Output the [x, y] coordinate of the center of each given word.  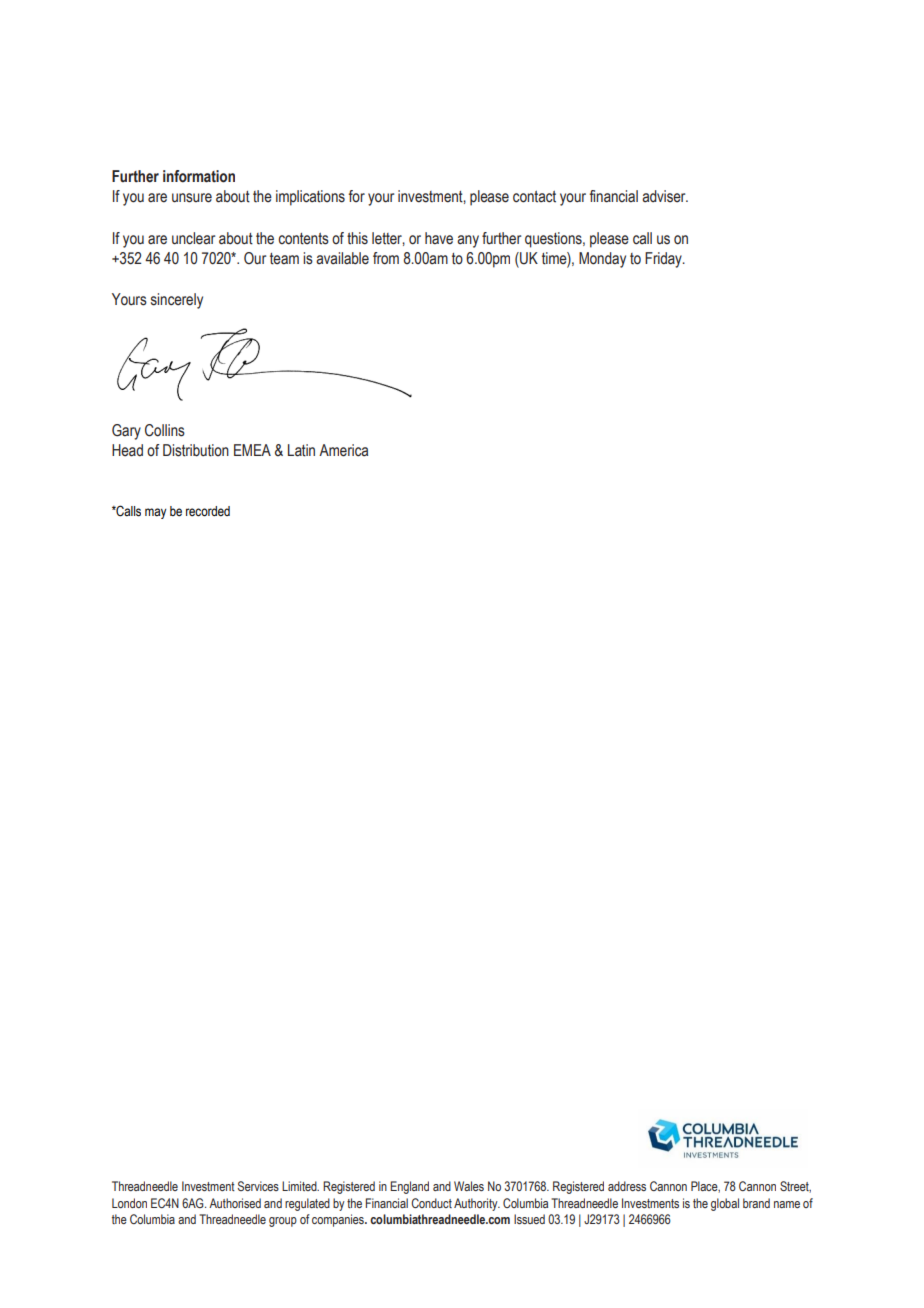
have [439, 238]
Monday [602, 260]
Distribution [196, 450]
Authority [477, 1204]
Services [258, 1186]
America [343, 450]
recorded [208, 511]
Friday [664, 260]
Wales [469, 1186]
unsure [192, 198]
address [627, 1186]
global [725, 1204]
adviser [665, 196]
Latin [301, 450]
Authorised [235, 1203]
